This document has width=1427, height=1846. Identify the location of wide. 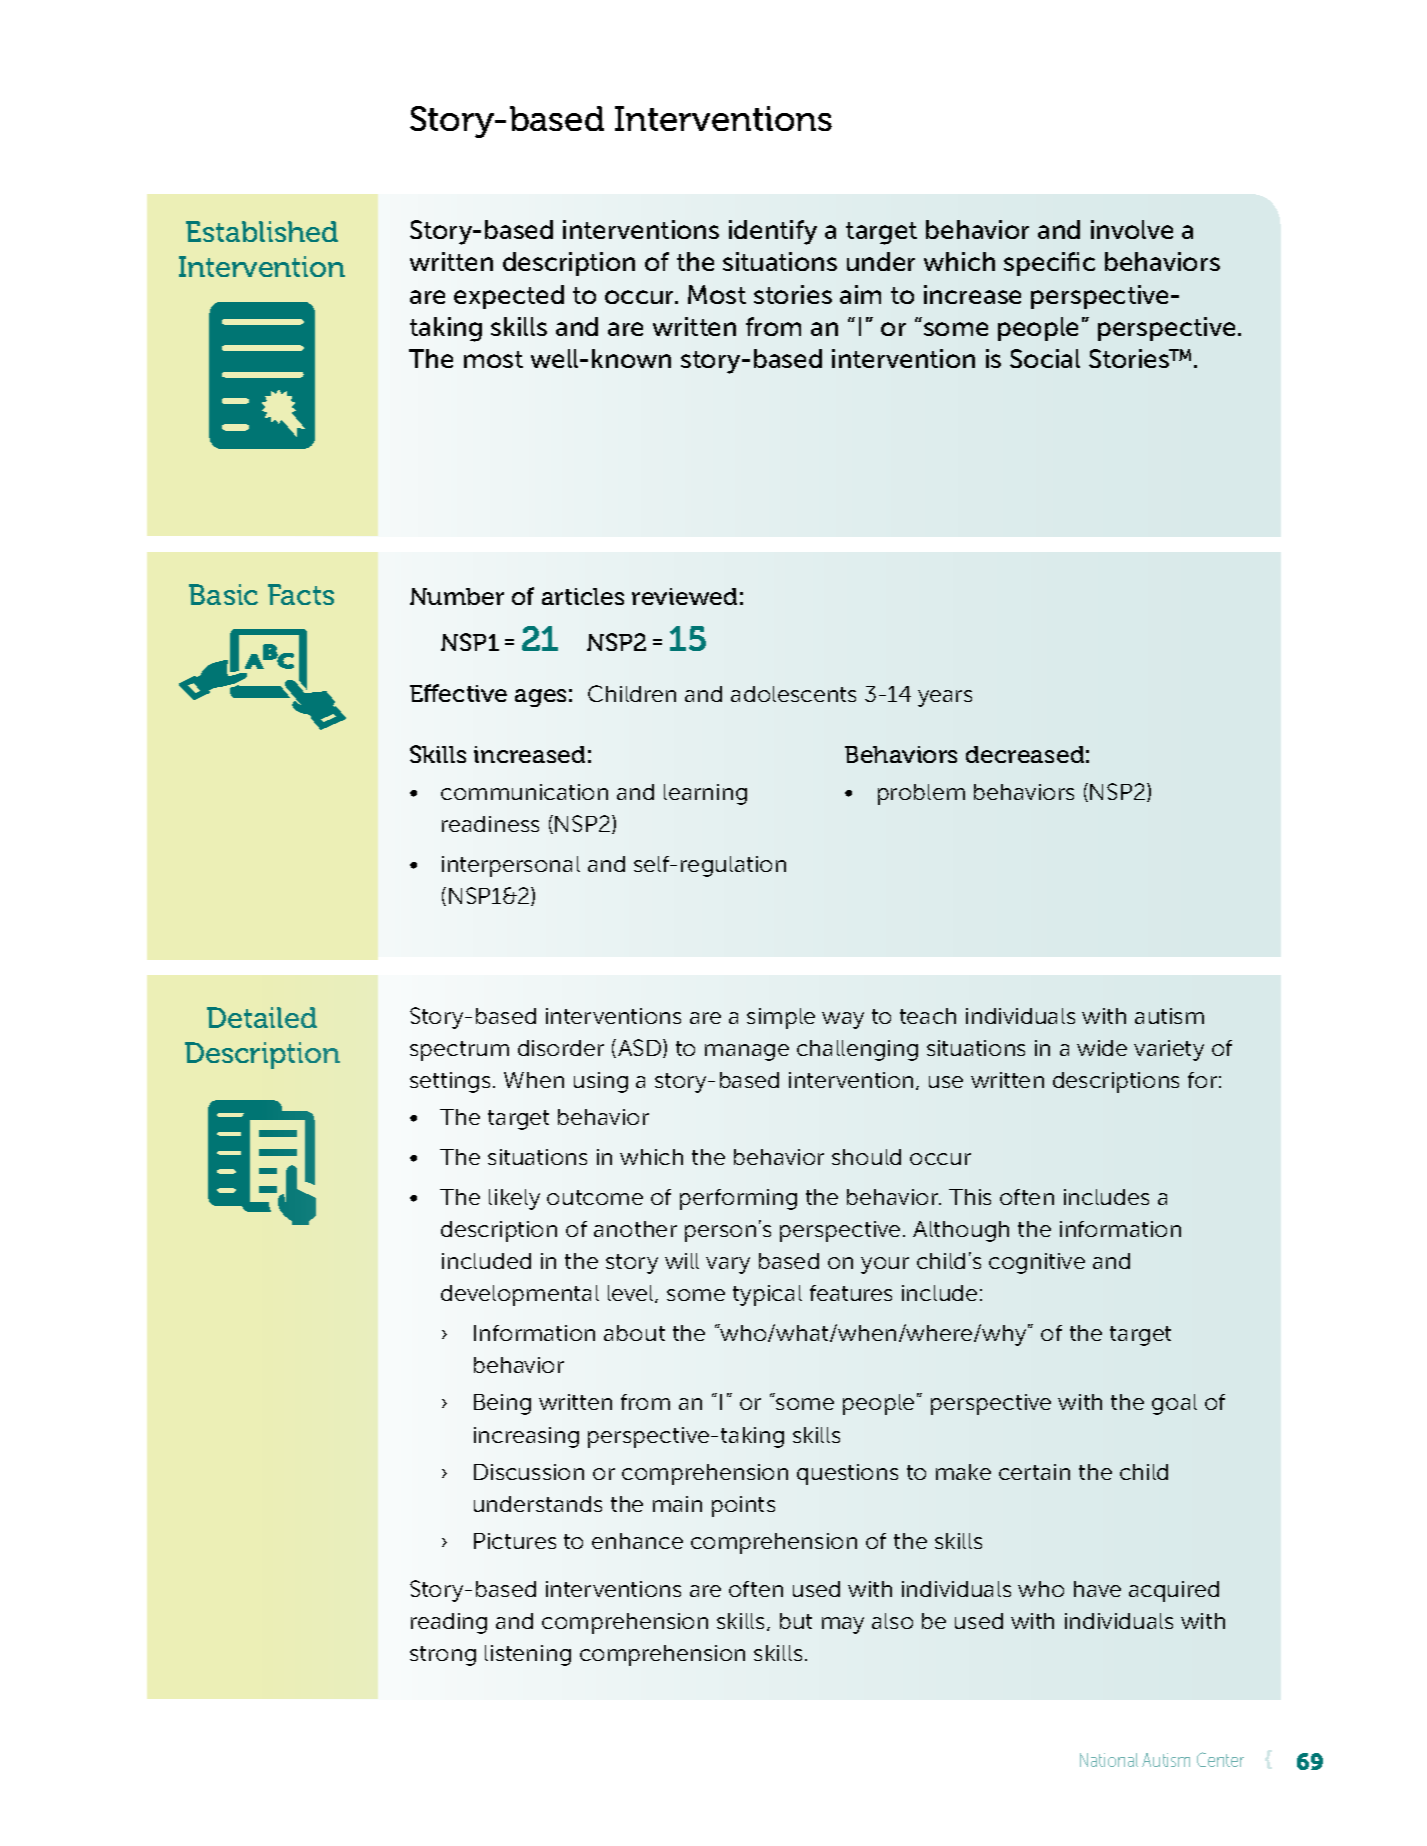
(1102, 1048).
